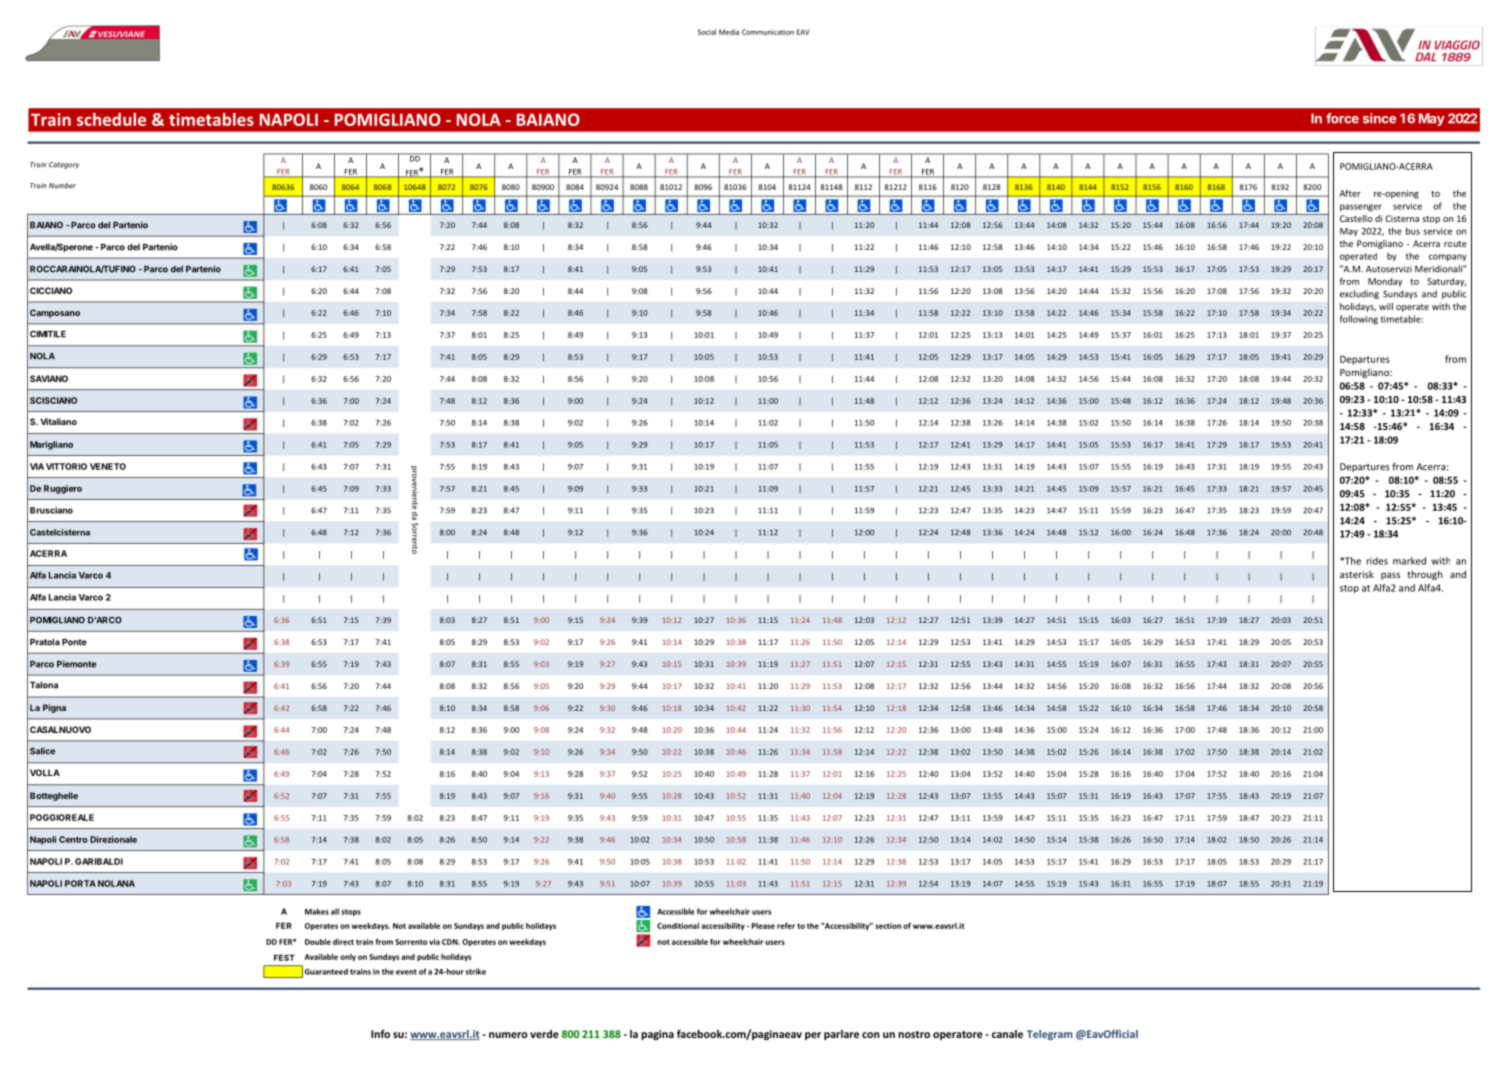 The image size is (1509, 1067). I want to click on schedule, so click(111, 119).
